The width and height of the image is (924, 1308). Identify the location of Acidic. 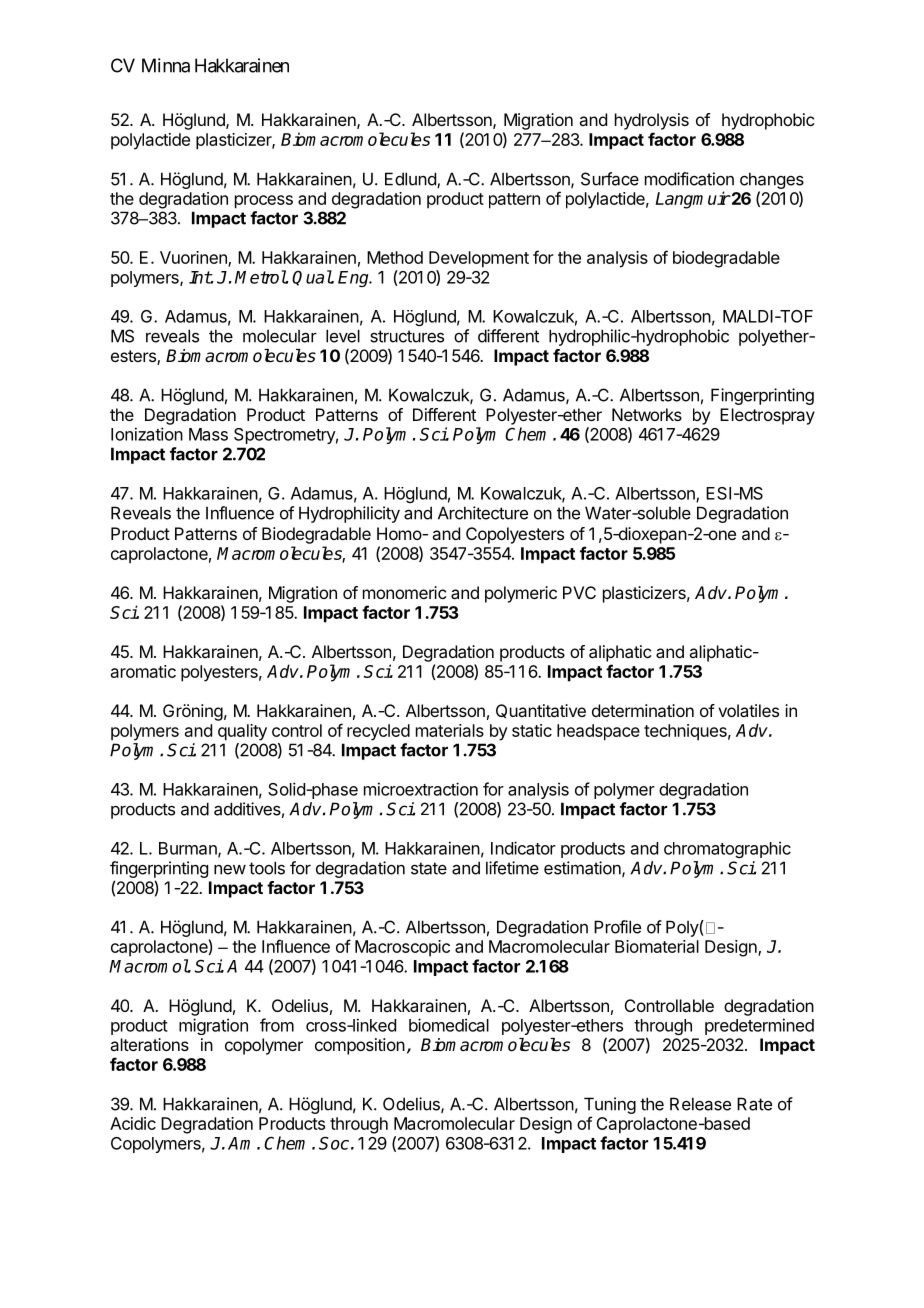
(133, 1123).
